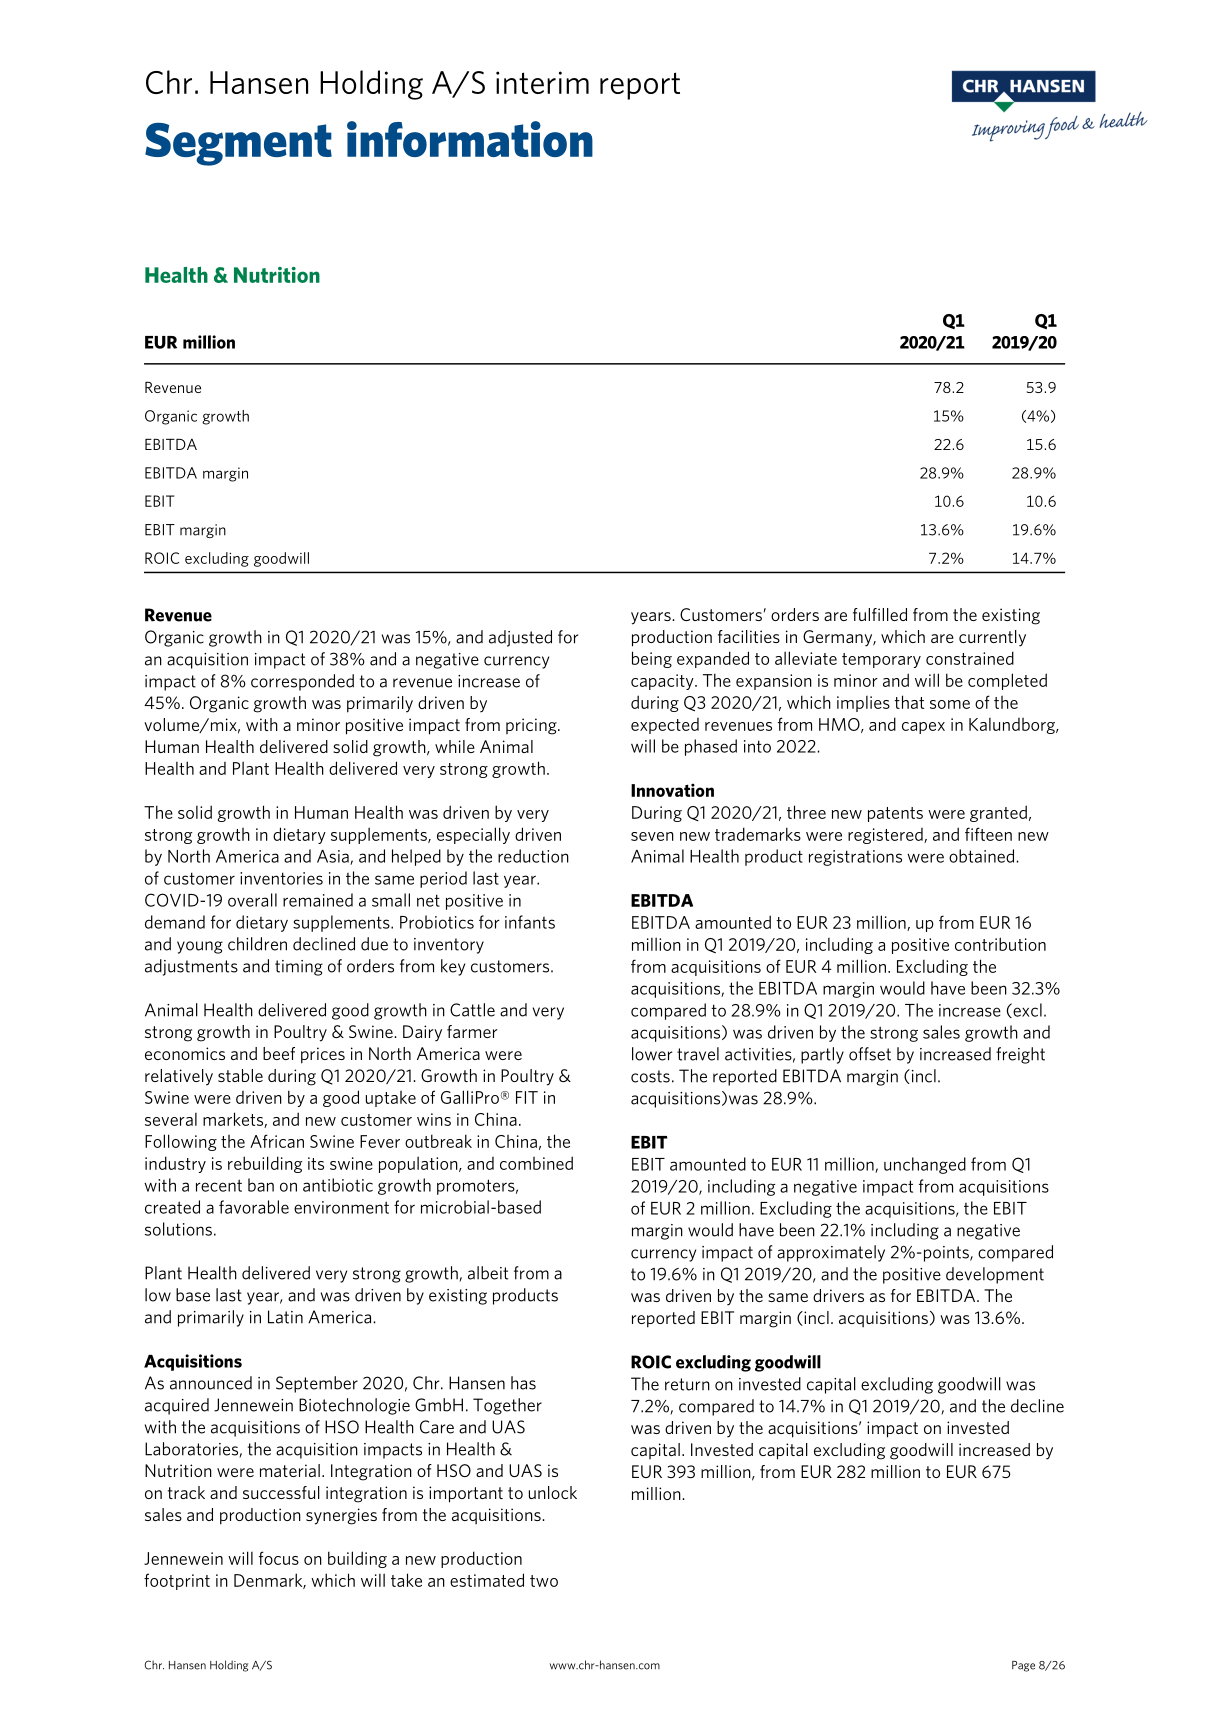  Describe the element at coordinates (886, 836) in the screenshot. I see `registered` at that location.
